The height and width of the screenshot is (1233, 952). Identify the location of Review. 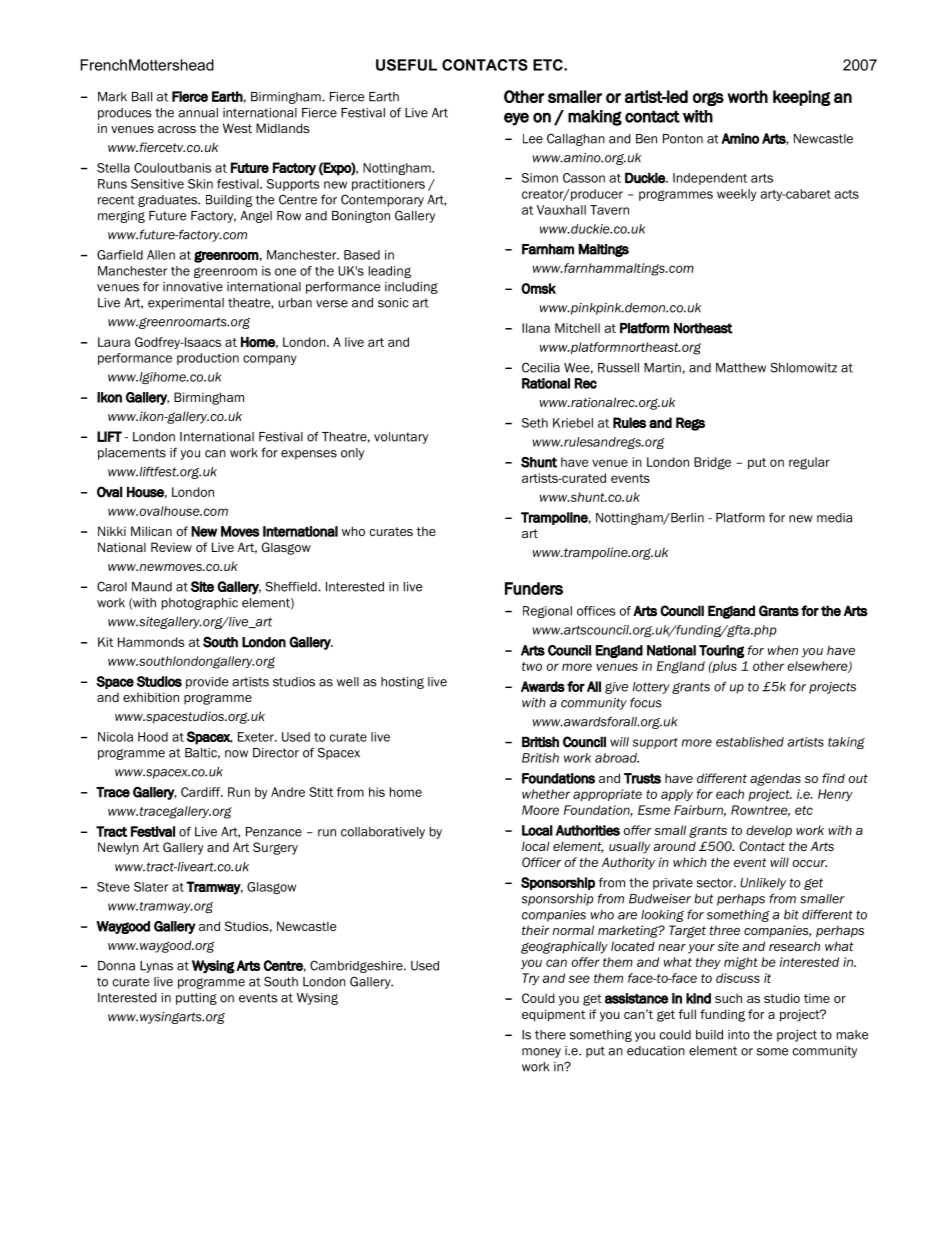
(171, 547).
